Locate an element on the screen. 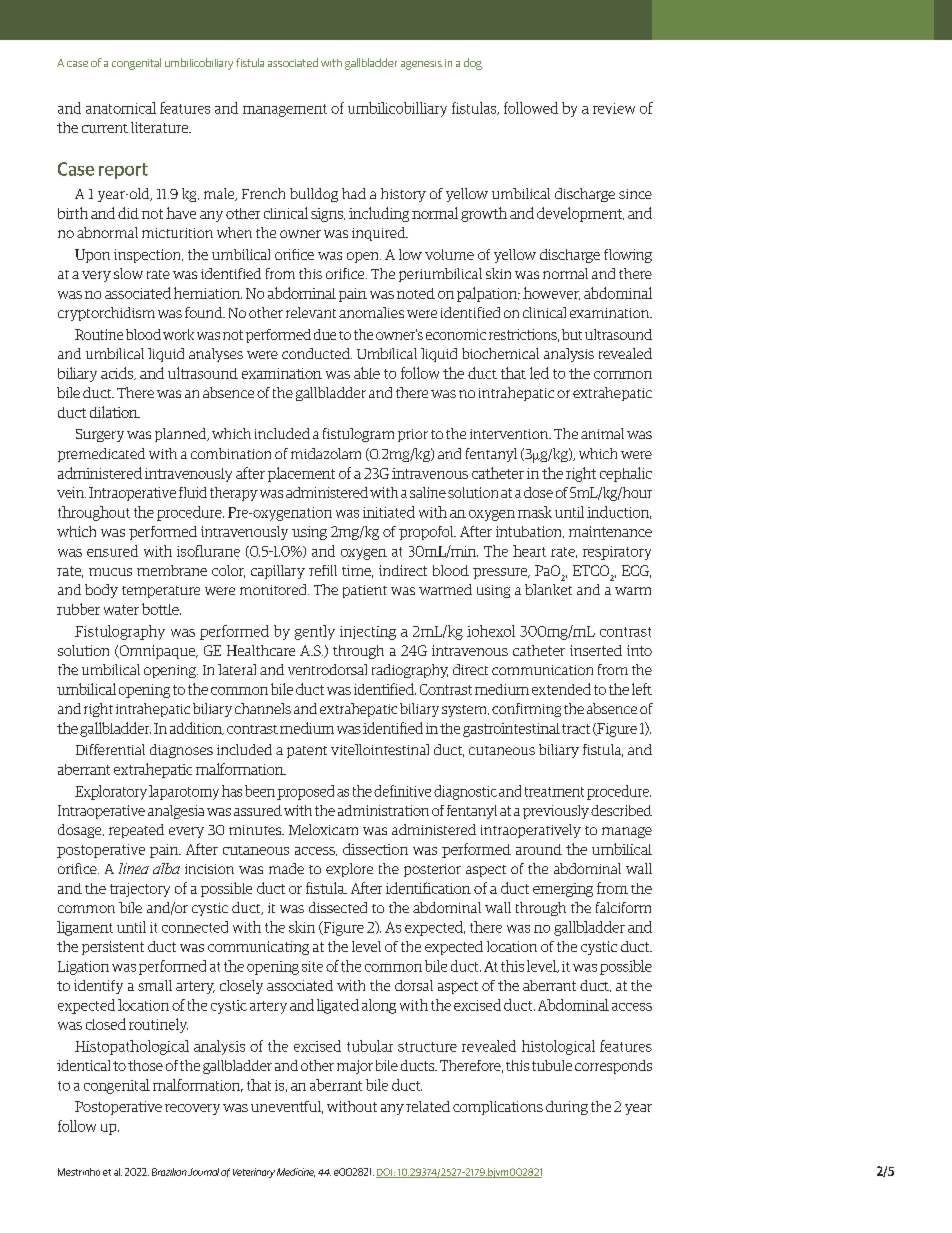  administration is located at coordinates (383, 810).
